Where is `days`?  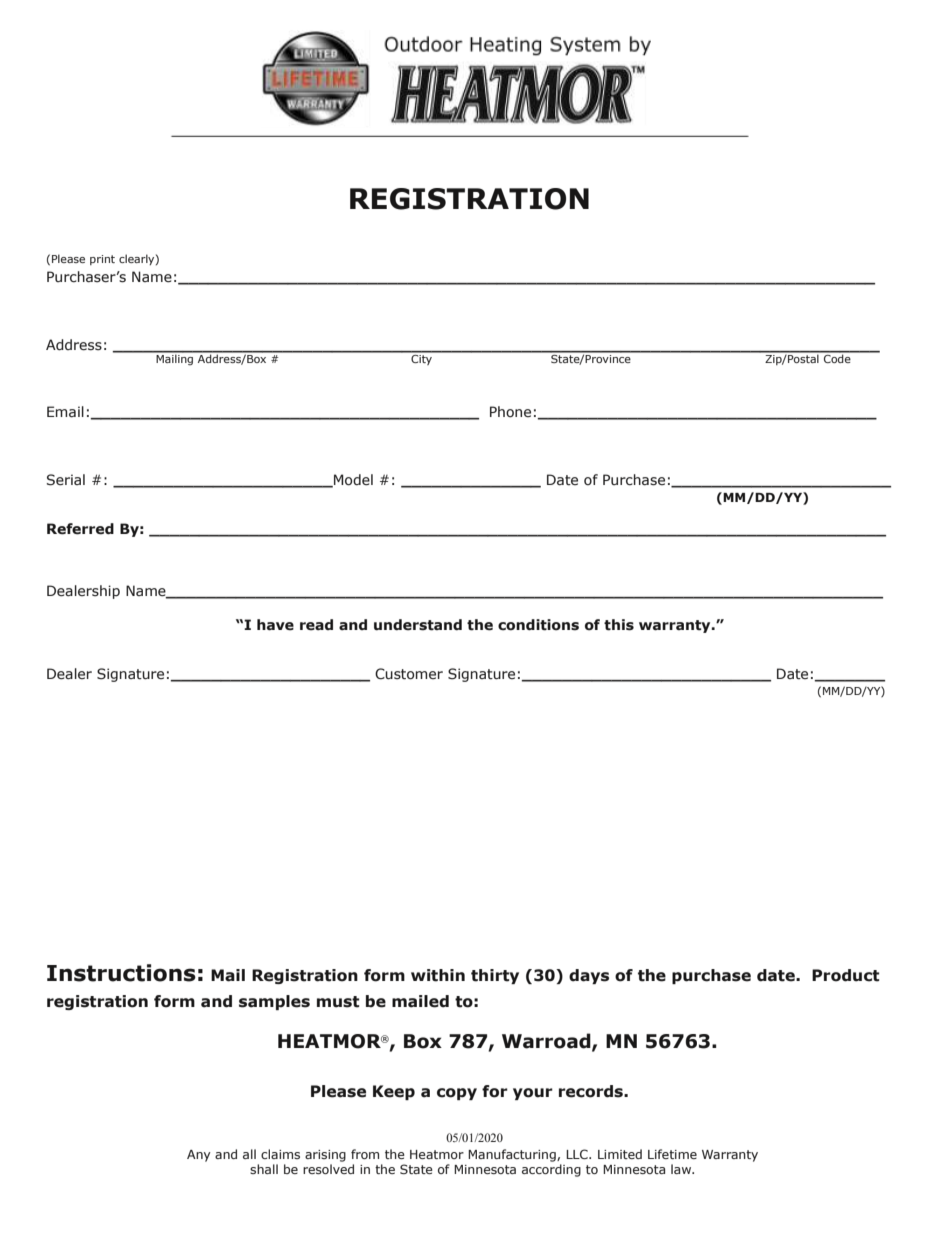
days is located at coordinates (589, 976).
